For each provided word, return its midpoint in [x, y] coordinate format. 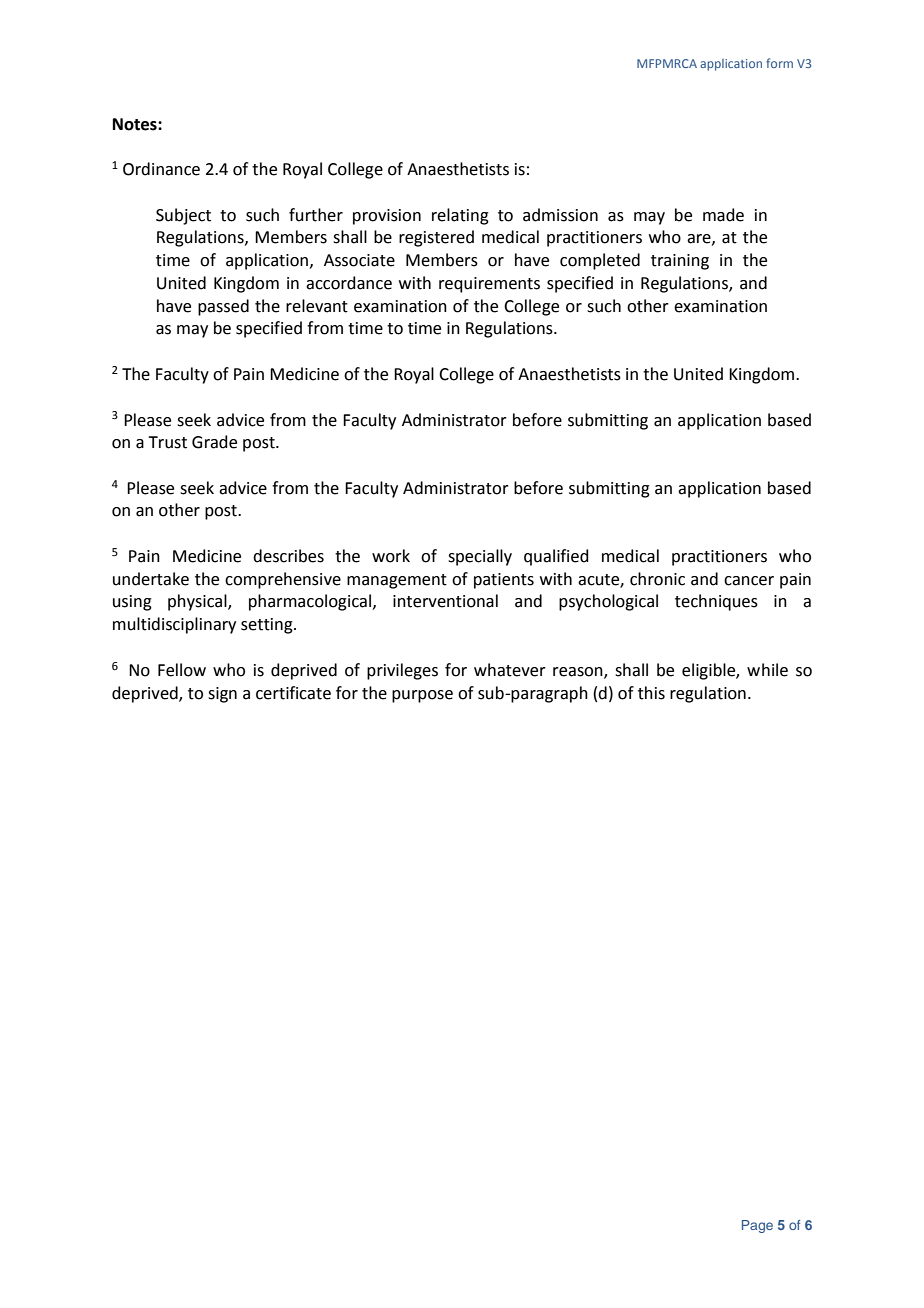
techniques [716, 602]
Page [757, 1226]
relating [460, 216]
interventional [445, 601]
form [779, 63]
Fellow [182, 670]
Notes [136, 124]
